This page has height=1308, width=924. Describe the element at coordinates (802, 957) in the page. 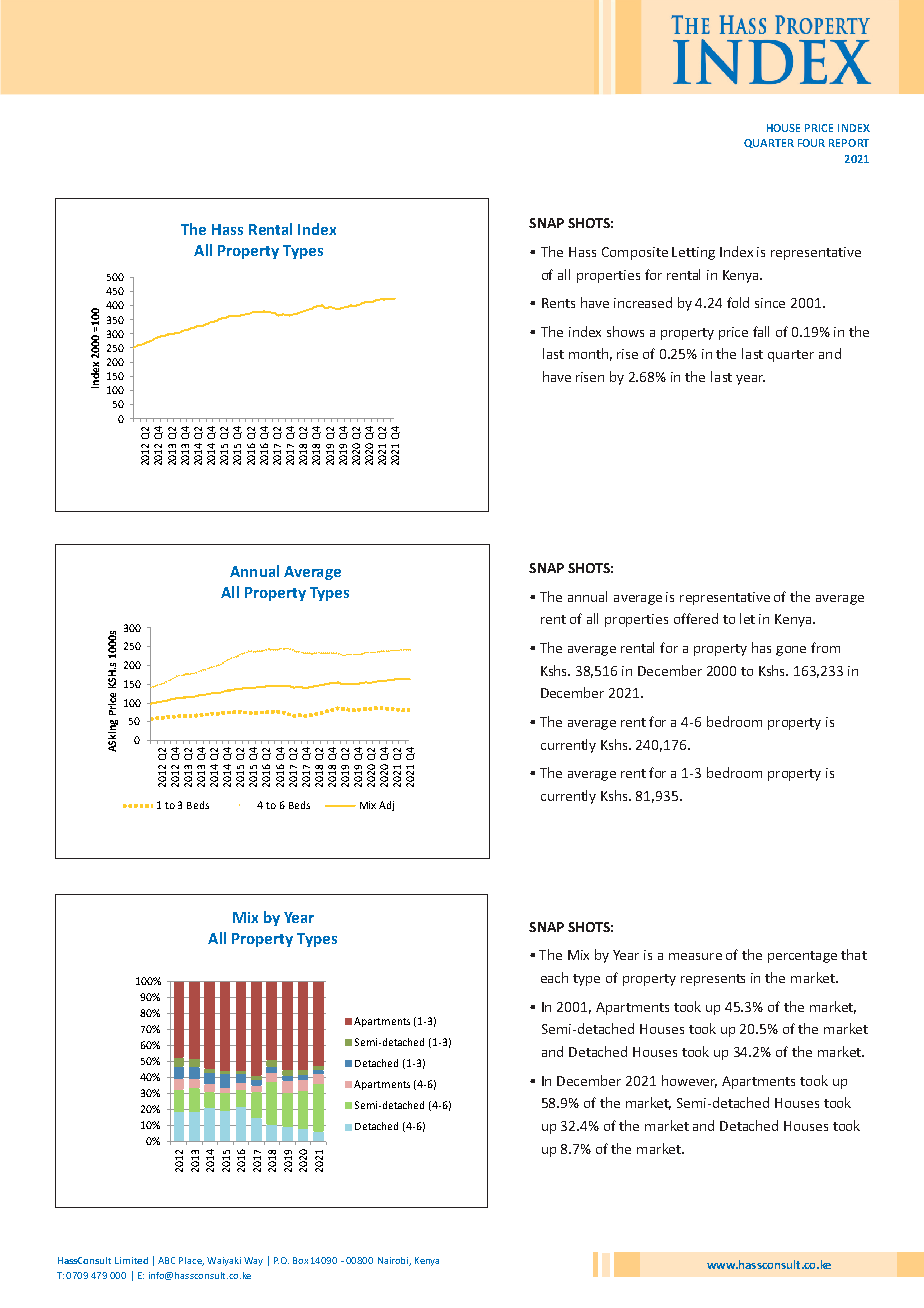

I see `percentage` at that location.
